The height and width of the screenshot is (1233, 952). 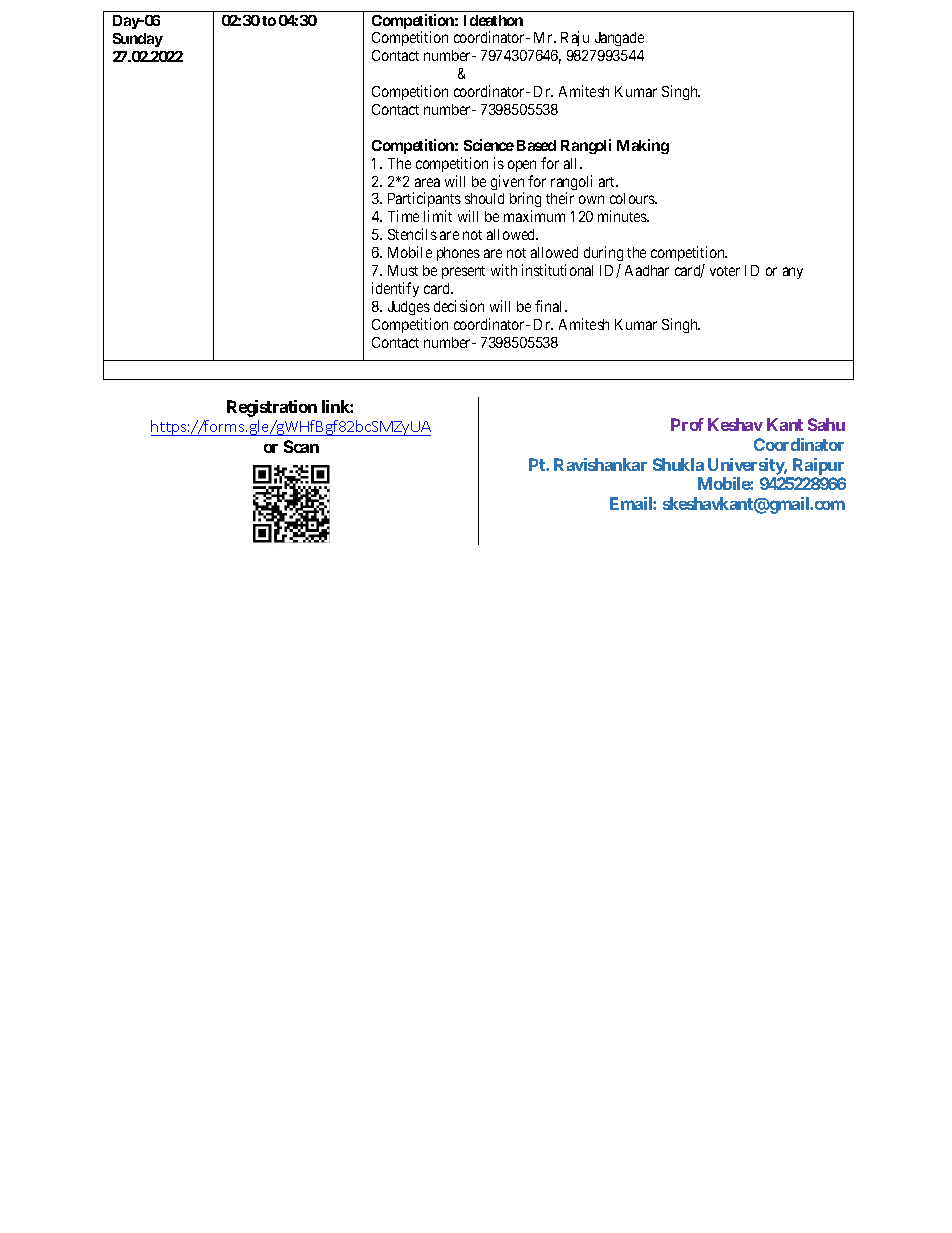 I want to click on voter, so click(x=725, y=271).
